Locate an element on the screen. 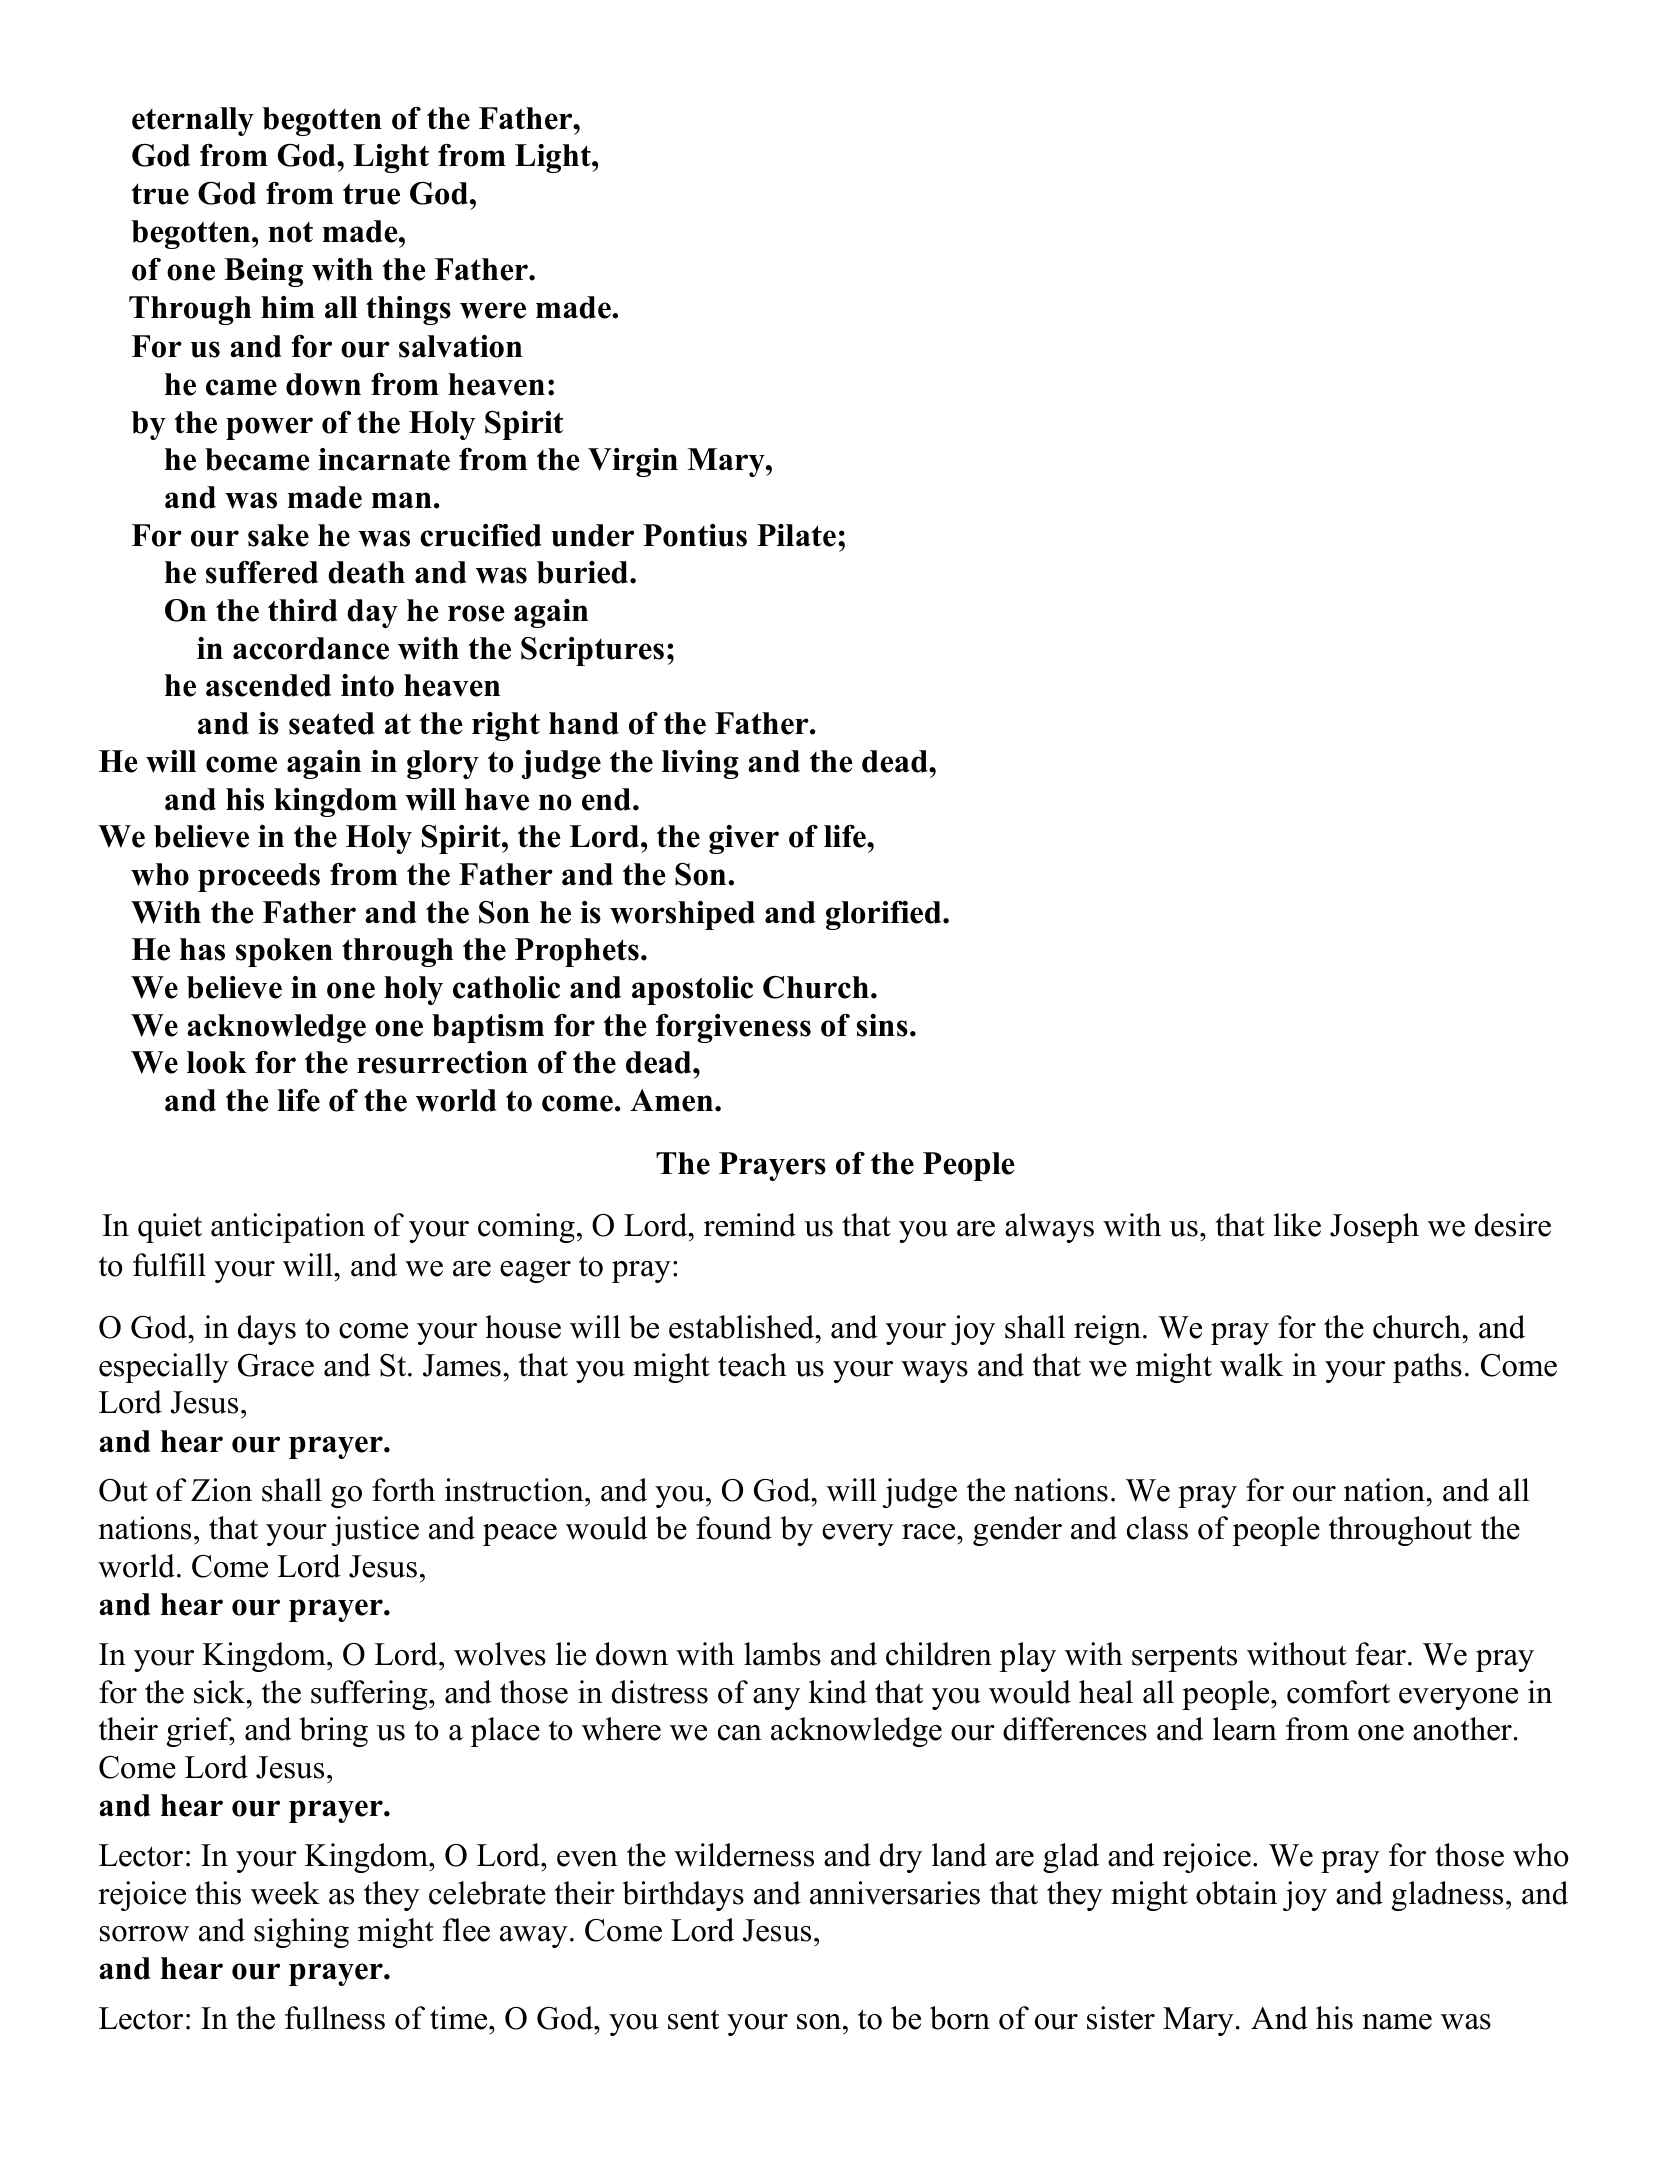 This screenshot has height=2163, width=1671. eternally is located at coordinates (193, 121).
